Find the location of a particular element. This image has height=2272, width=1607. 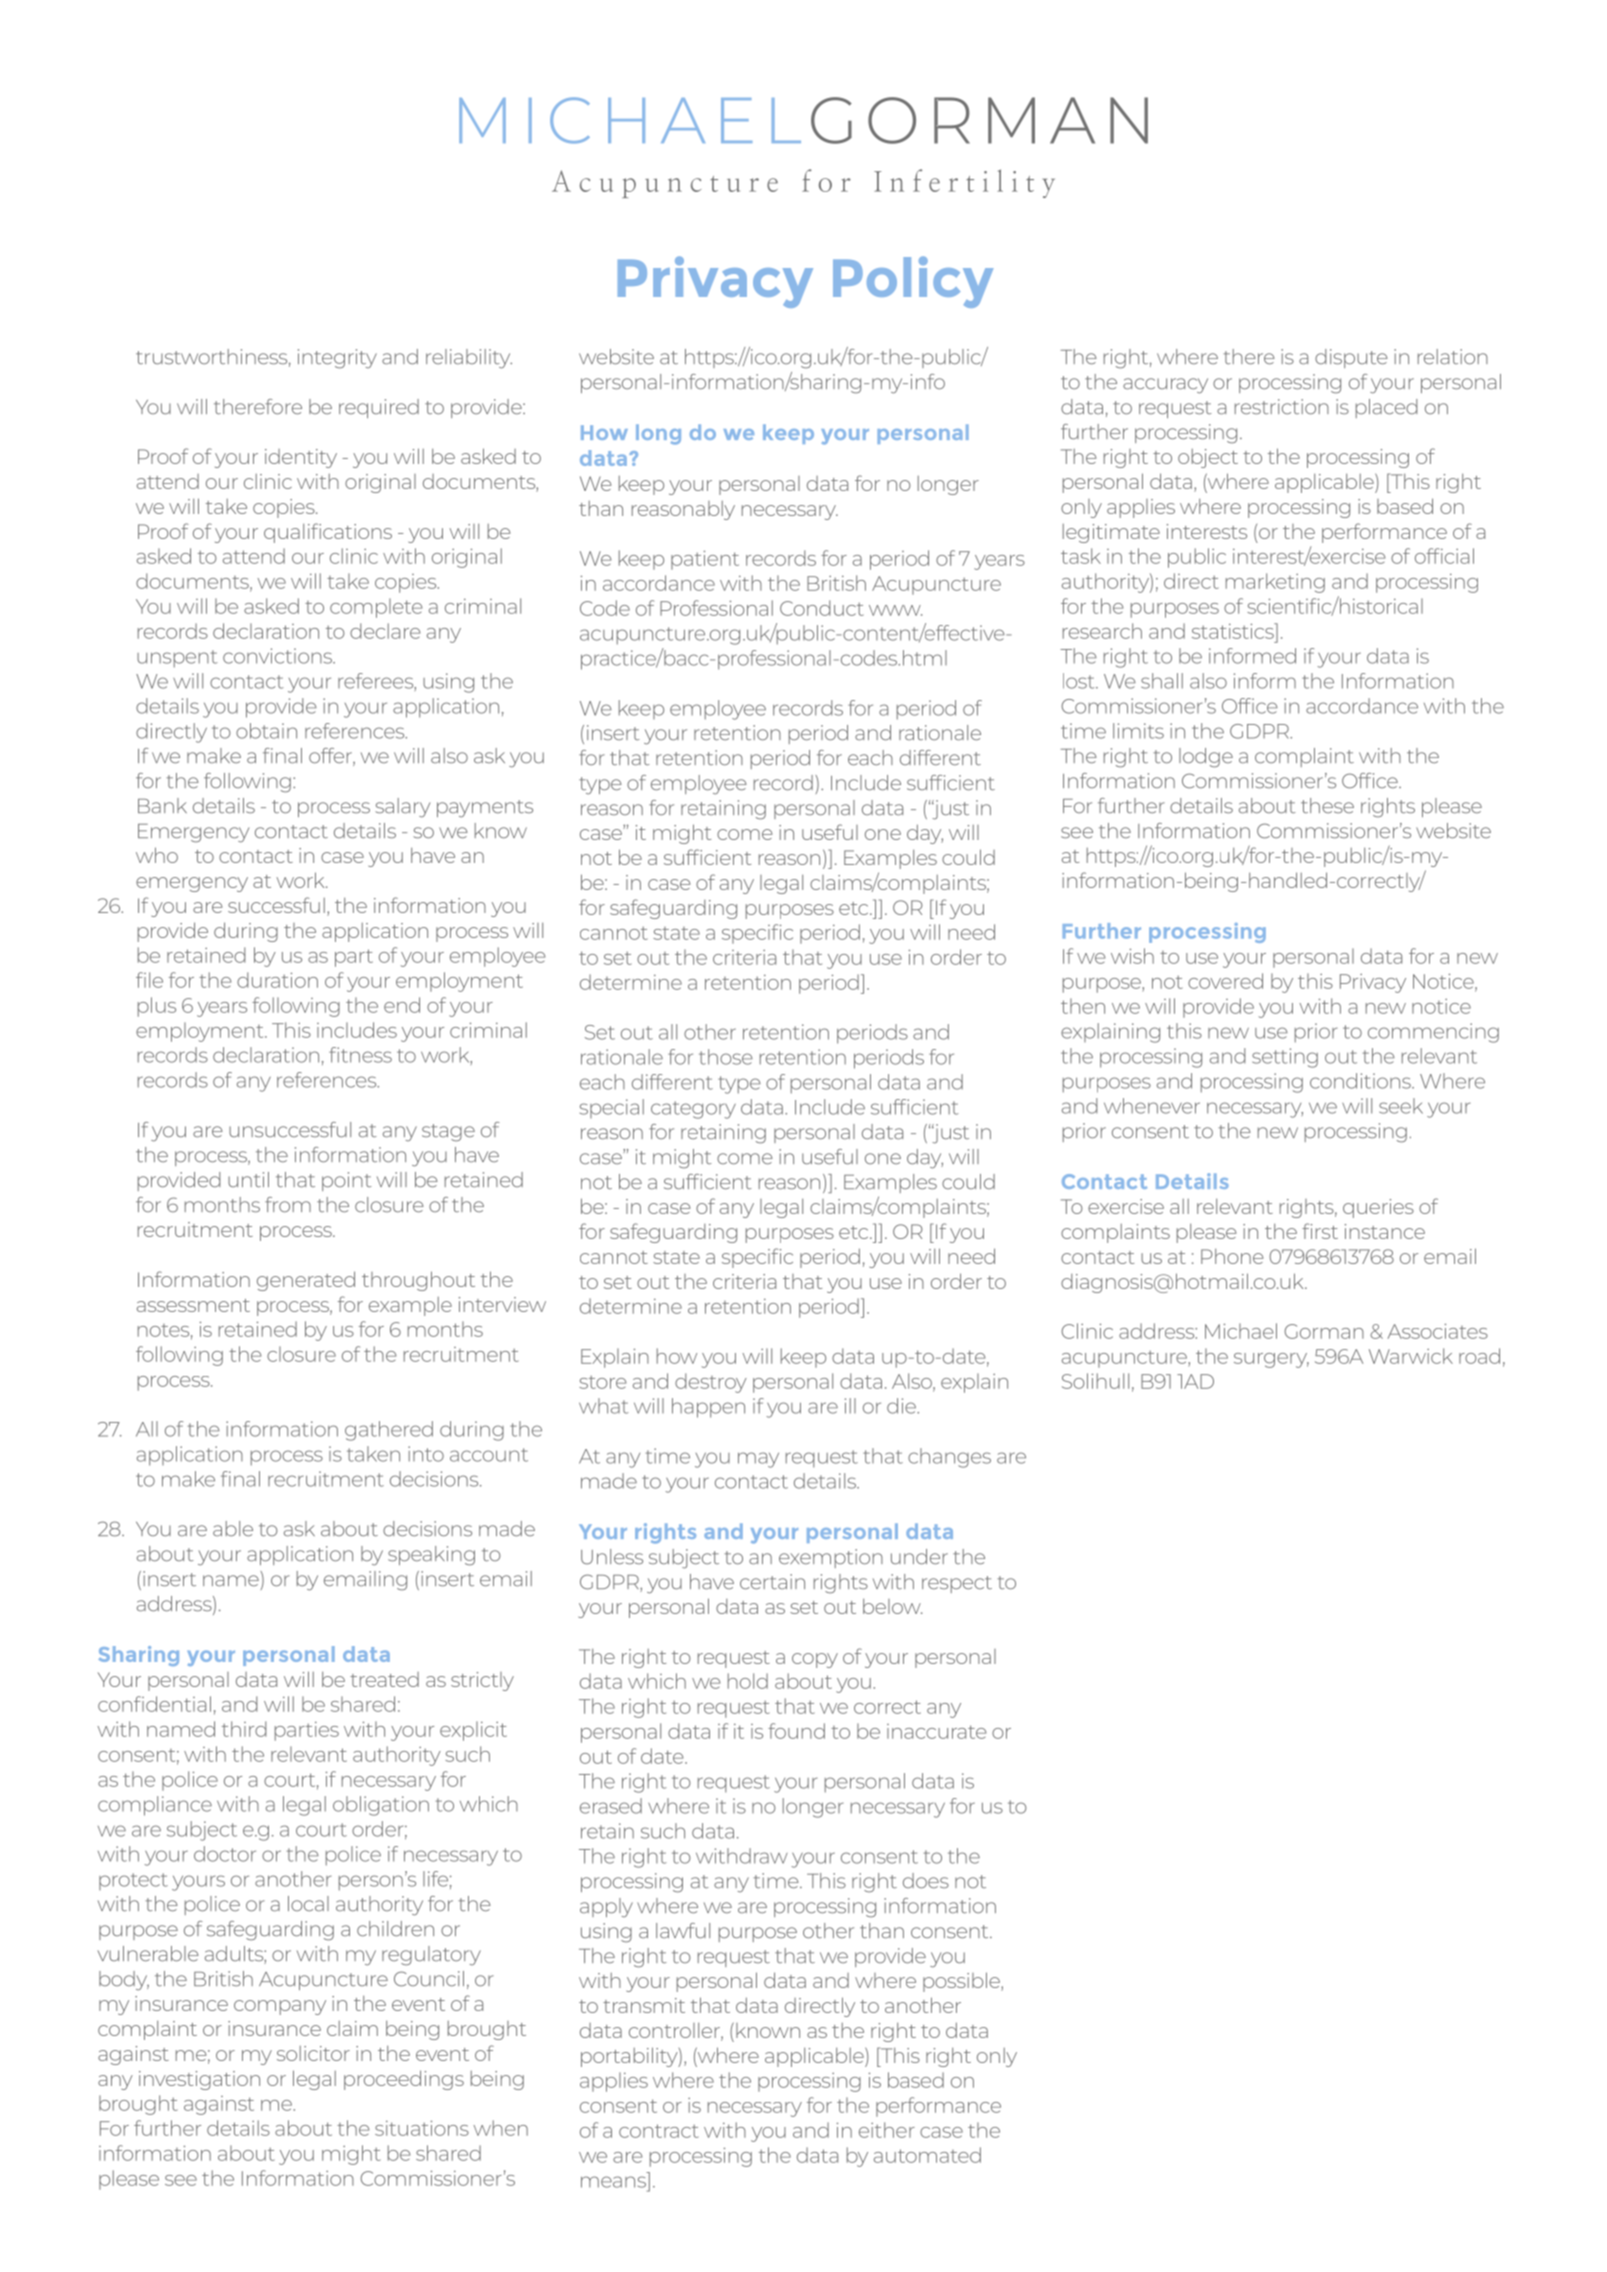

dispute is located at coordinates (1351, 358).
